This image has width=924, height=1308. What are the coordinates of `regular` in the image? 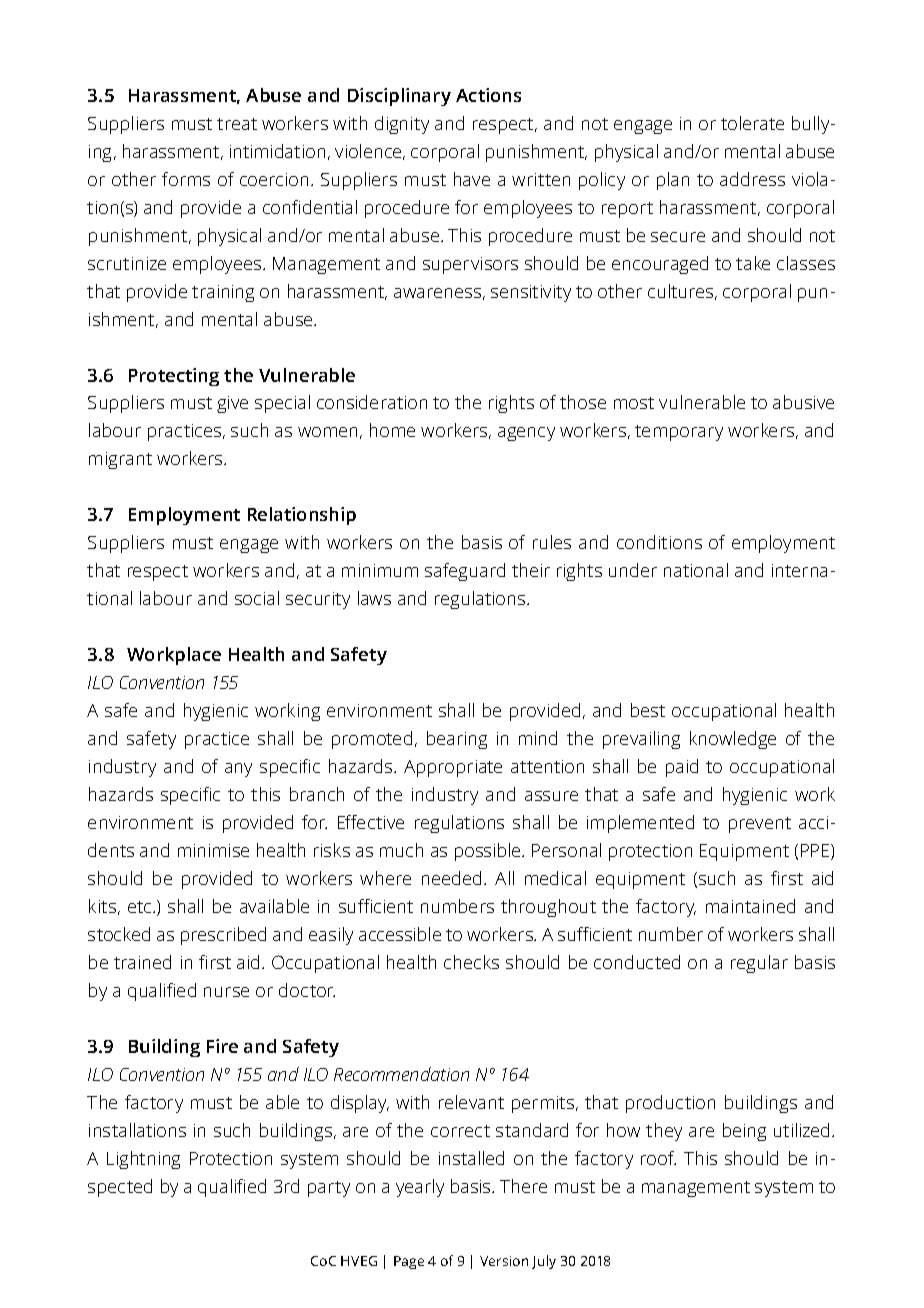 It's located at (759, 964).
